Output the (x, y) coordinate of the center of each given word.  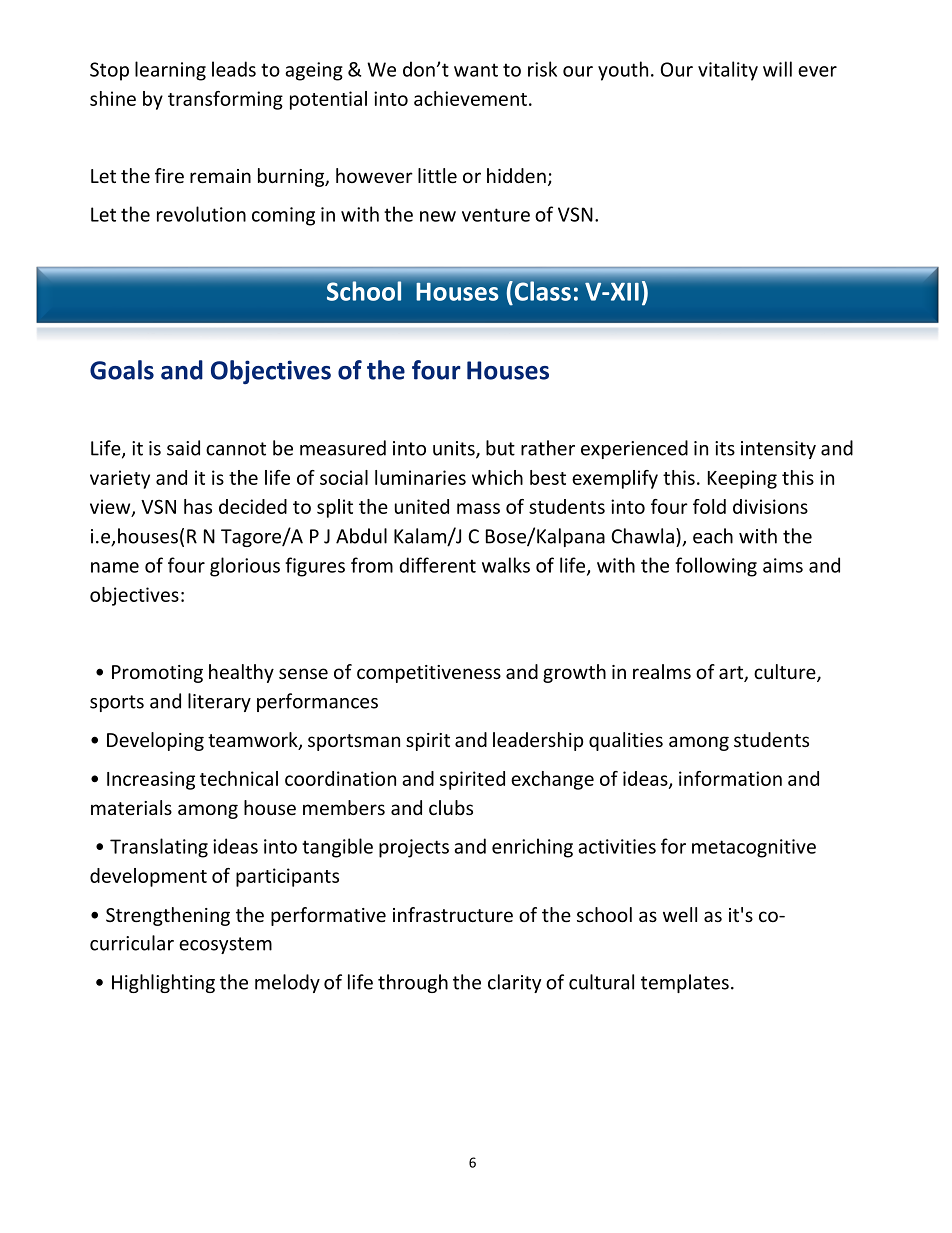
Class (541, 291)
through (413, 983)
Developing (155, 741)
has (198, 506)
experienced (634, 449)
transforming (225, 100)
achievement (470, 98)
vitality (728, 71)
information (730, 778)
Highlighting (163, 983)
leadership (538, 741)
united (422, 506)
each (713, 536)
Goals (122, 370)
